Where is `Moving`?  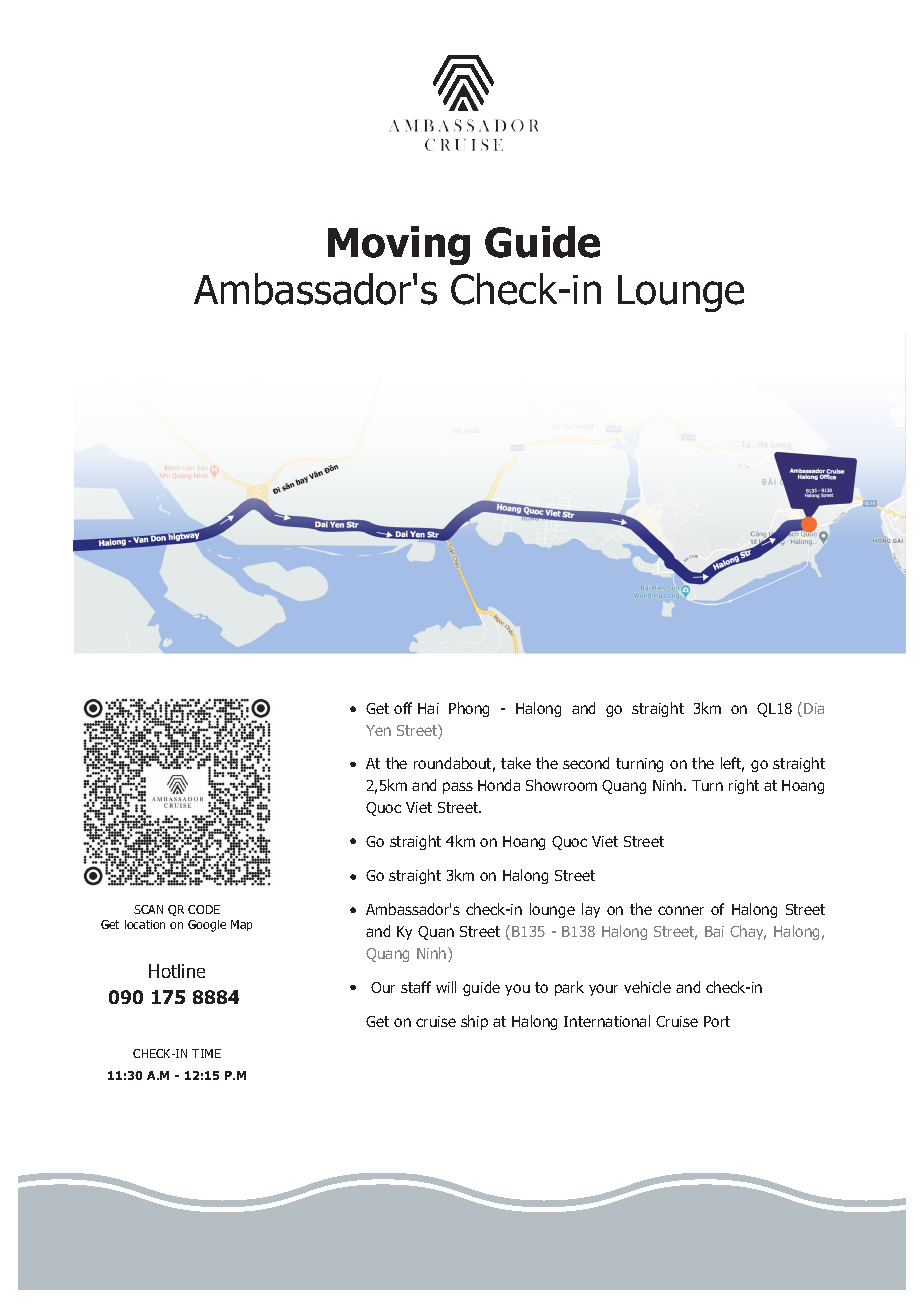 Moving is located at coordinates (399, 245).
